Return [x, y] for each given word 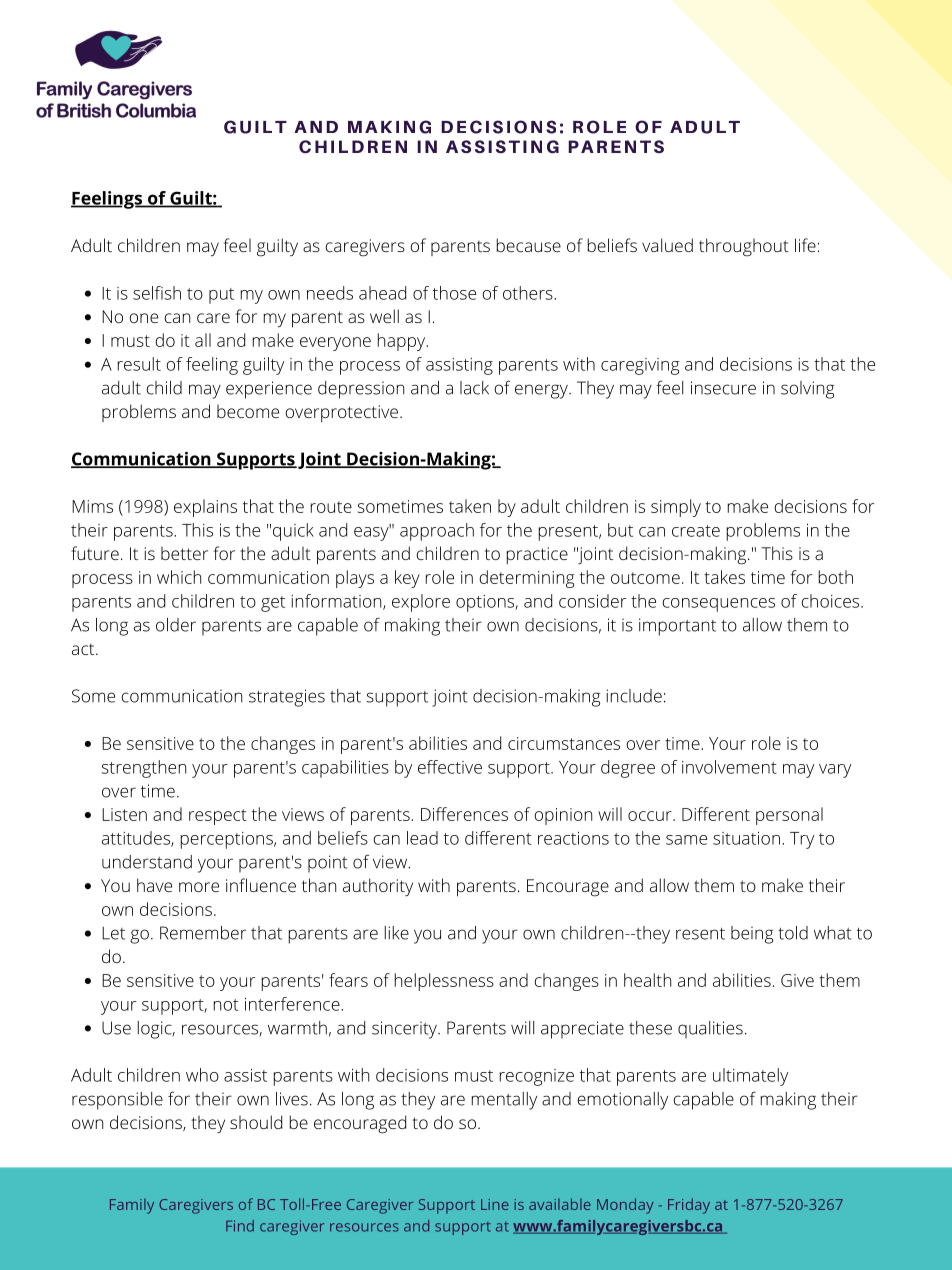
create [696, 531]
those [454, 293]
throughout [744, 247]
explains [205, 508]
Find [240, 1226]
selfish [157, 293]
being [752, 935]
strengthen [143, 769]
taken [470, 506]
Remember [203, 933]
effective [450, 767]
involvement [729, 767]
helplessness [444, 982]
